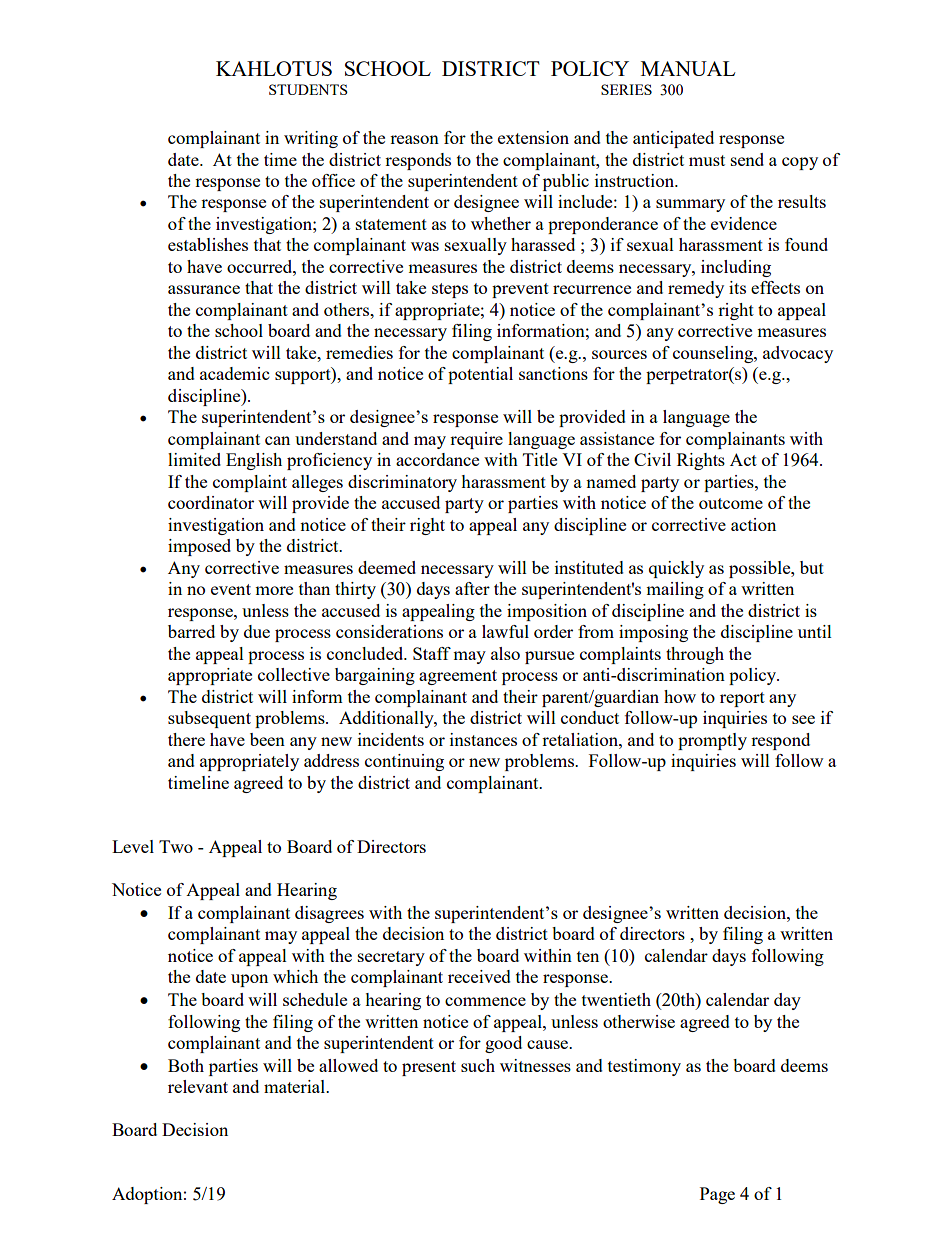 The height and width of the screenshot is (1233, 952). What do you see at coordinates (198, 1086) in the screenshot?
I see `relevant` at bounding box center [198, 1086].
